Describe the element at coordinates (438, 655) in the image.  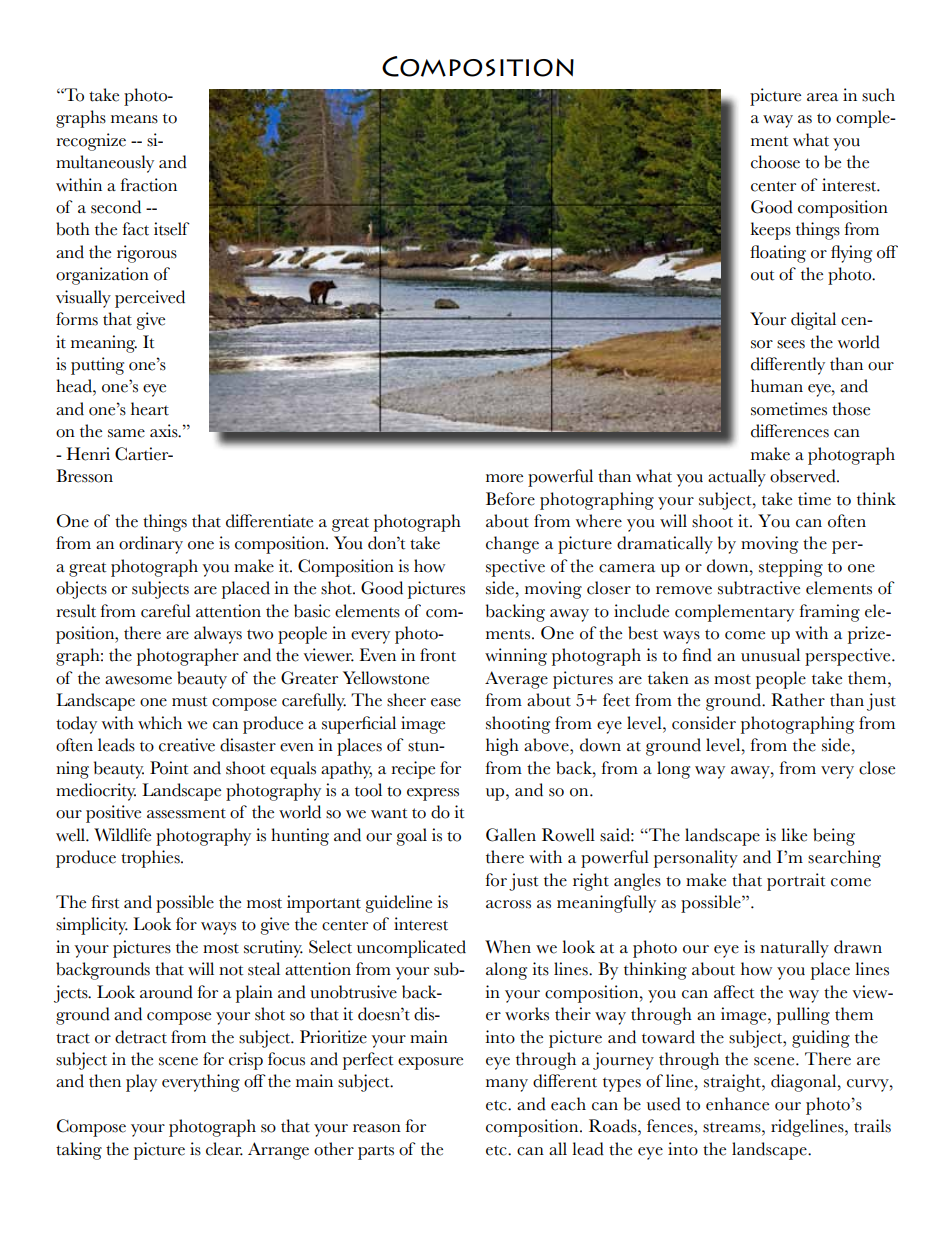
I see `front` at that location.
